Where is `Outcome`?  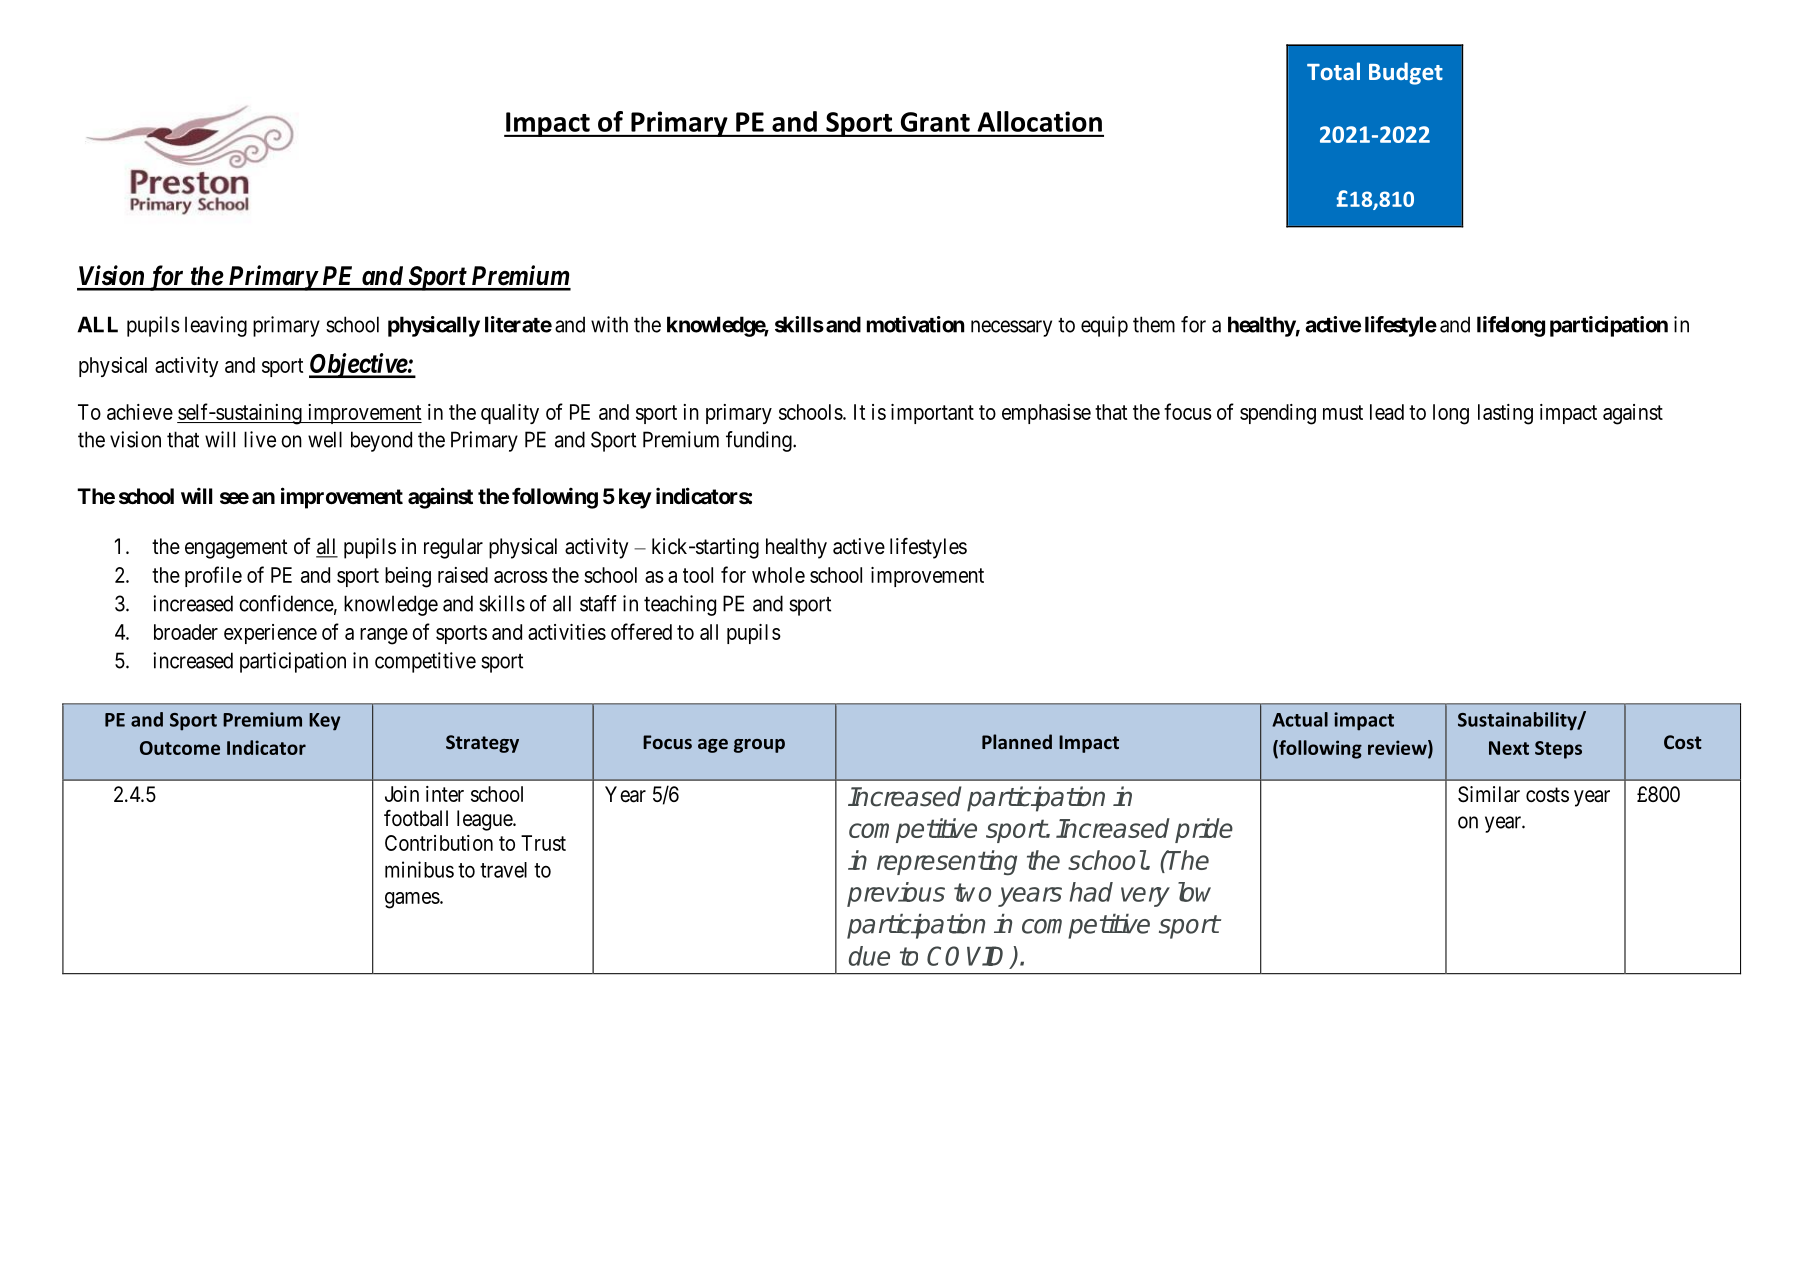 Outcome is located at coordinates (180, 748).
